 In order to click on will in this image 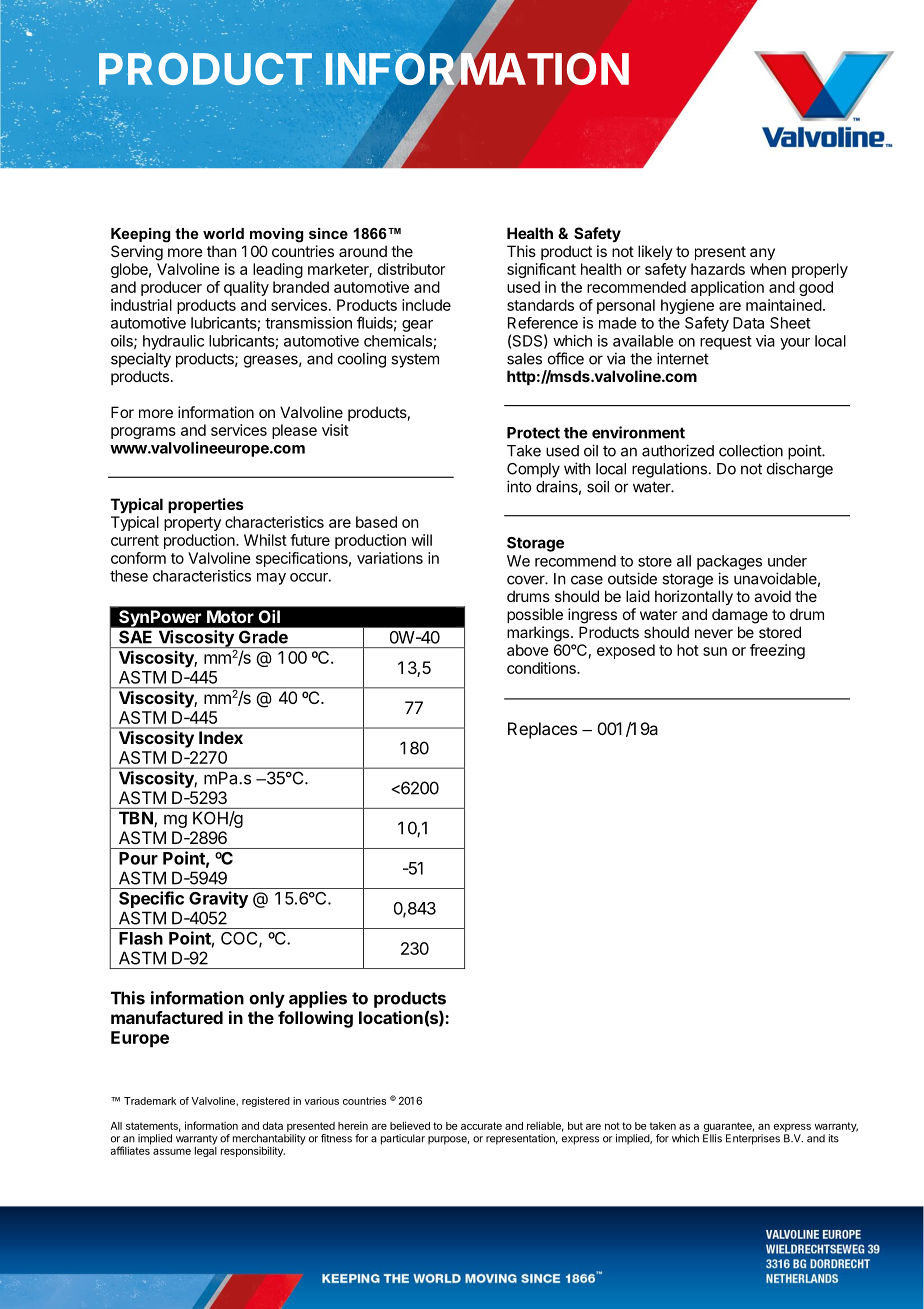, I will do `click(421, 540)`.
